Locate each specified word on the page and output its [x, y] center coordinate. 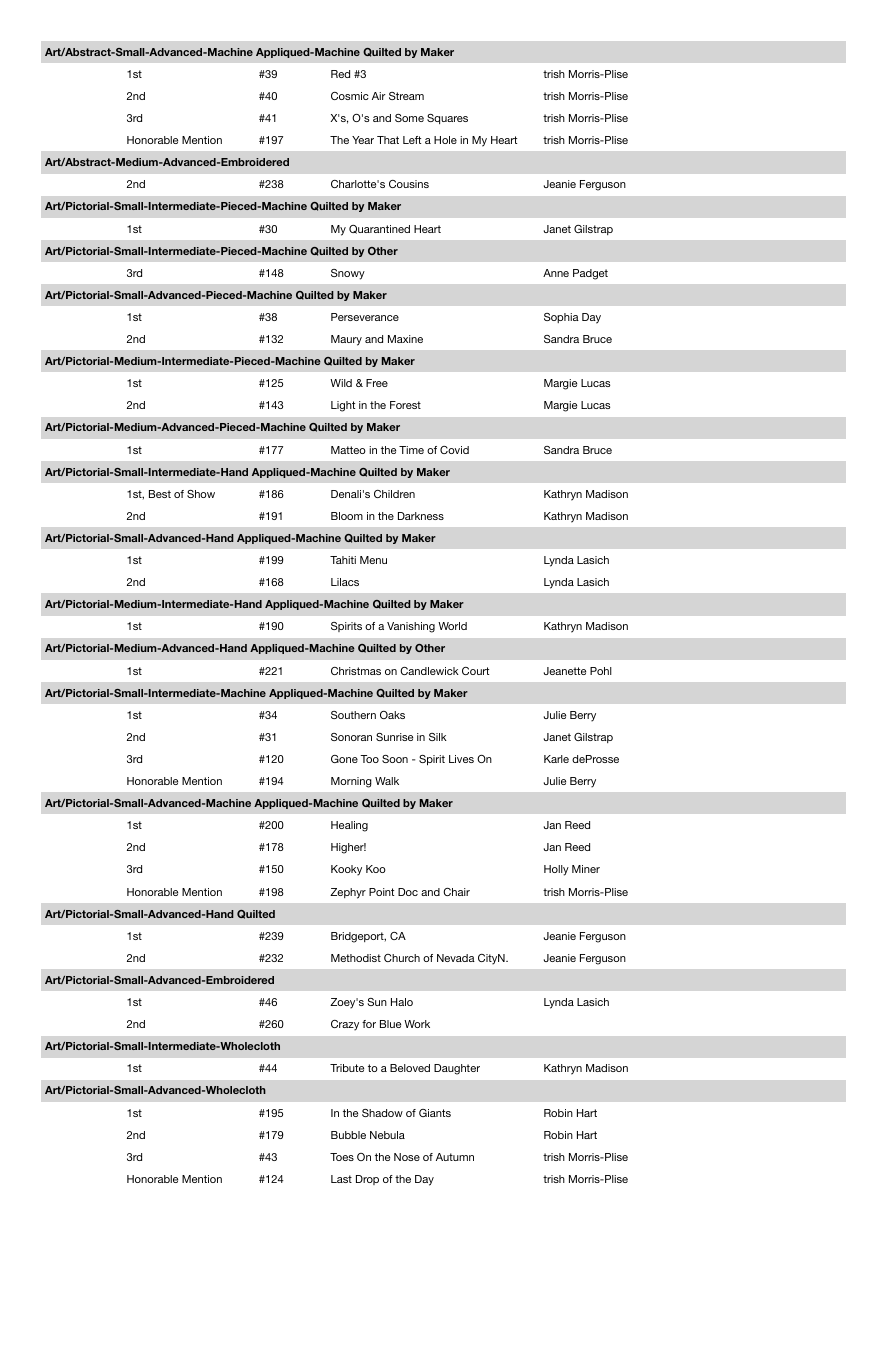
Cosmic [350, 96]
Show [201, 494]
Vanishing [411, 627]
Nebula [387, 1135]
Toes [342, 1157]
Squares [447, 119]
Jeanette [565, 671]
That [388, 140]
